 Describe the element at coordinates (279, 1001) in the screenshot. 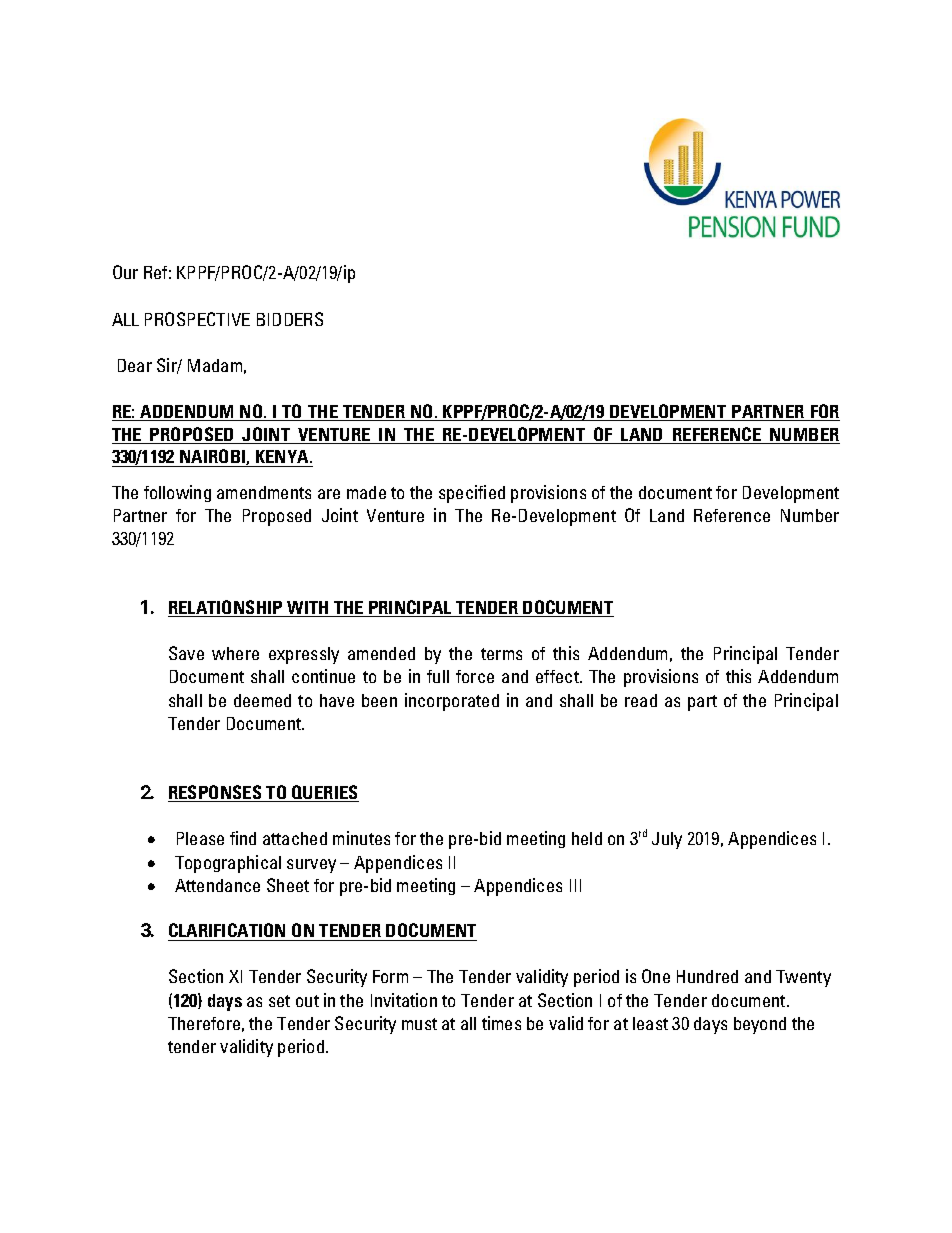

I see `set` at that location.
